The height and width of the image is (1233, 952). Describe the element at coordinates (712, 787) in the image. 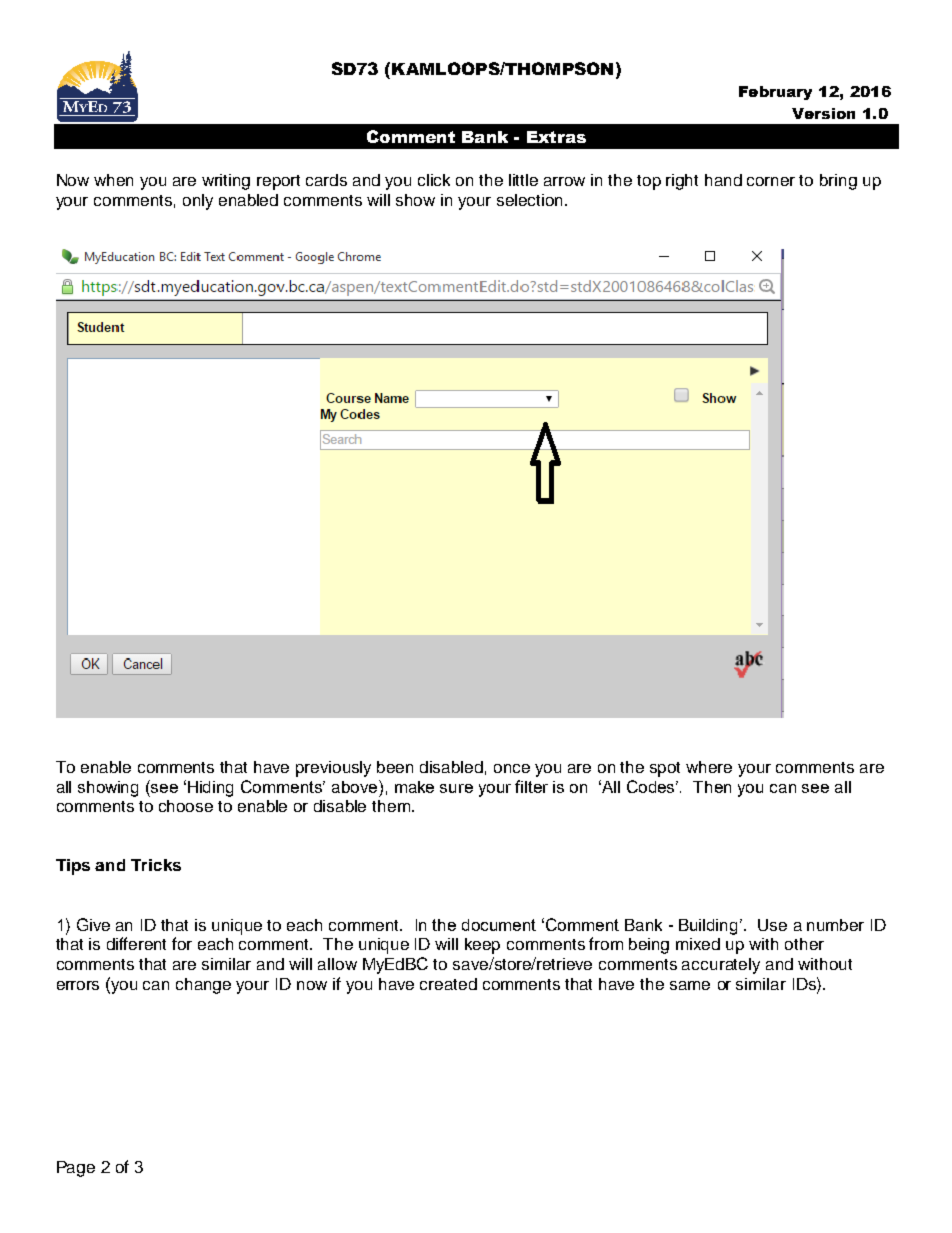

I see `Then` at that location.
